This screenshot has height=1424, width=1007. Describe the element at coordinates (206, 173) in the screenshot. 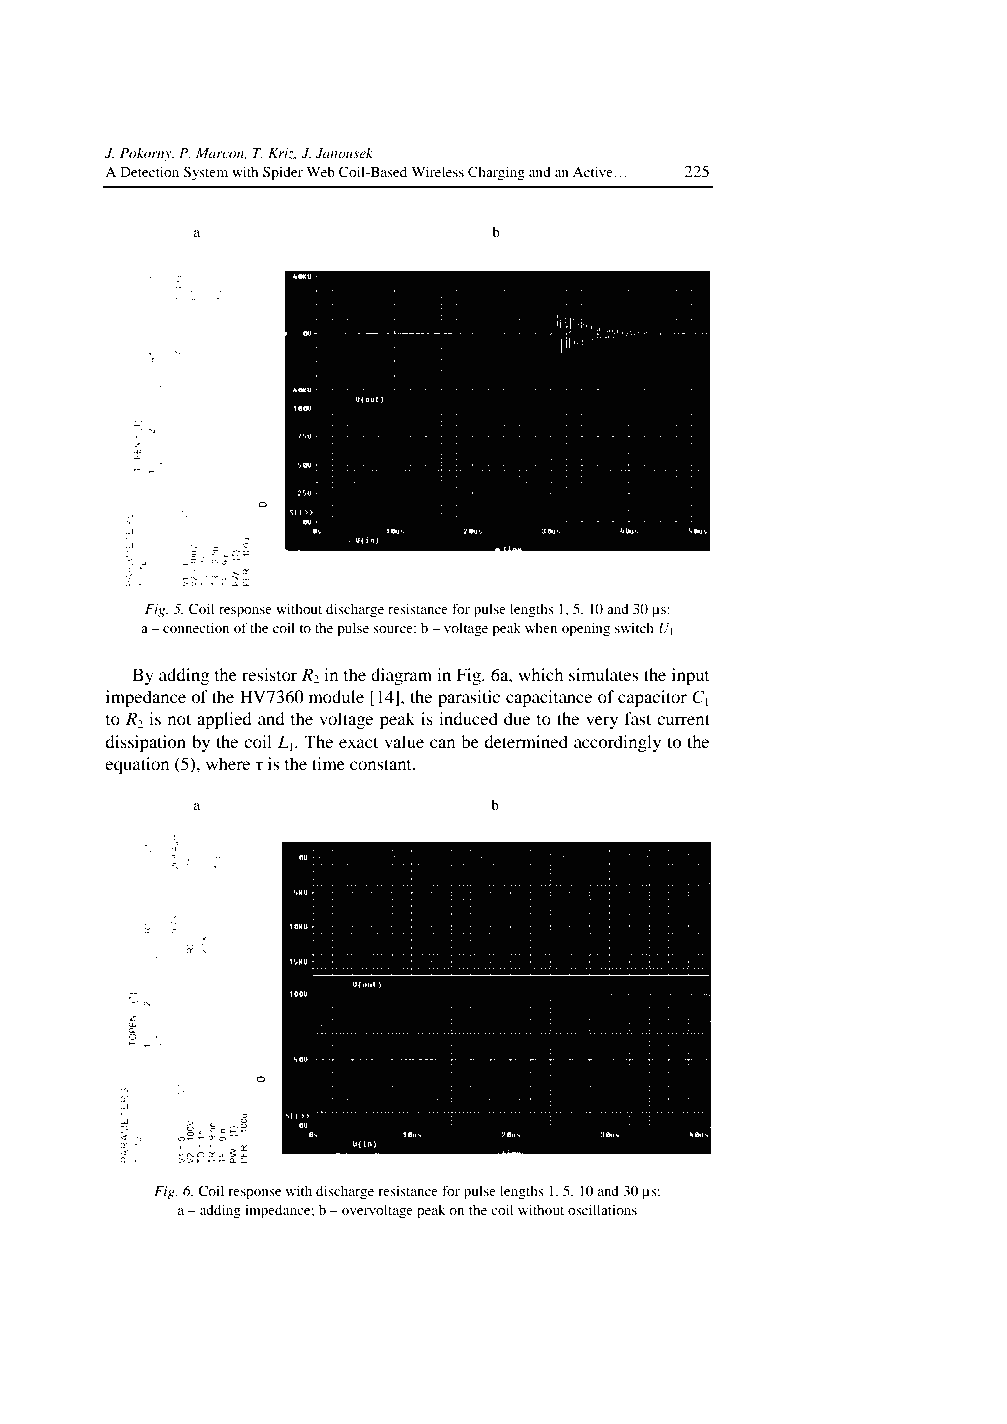

I see `System` at that location.
